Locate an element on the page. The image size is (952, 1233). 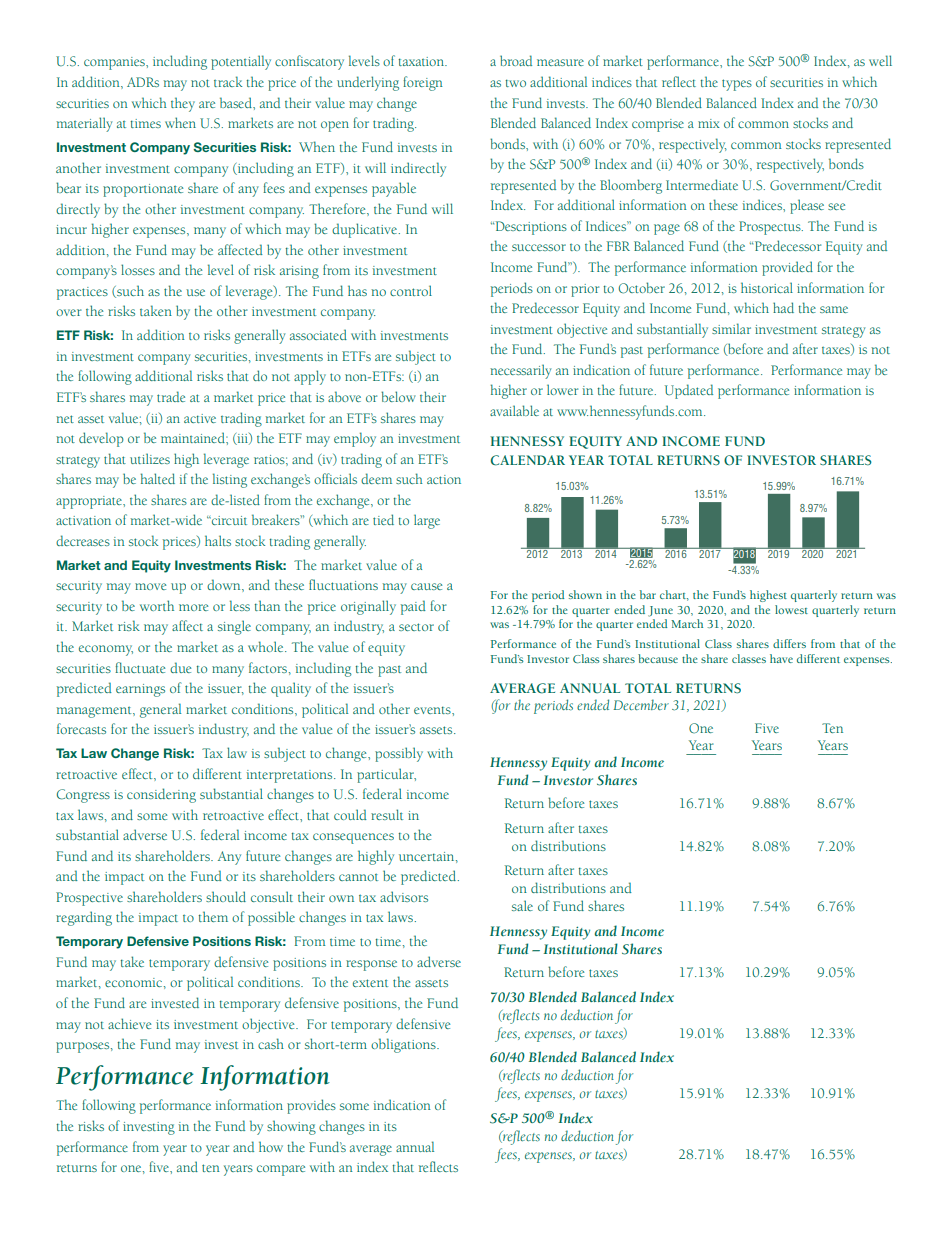
sector is located at coordinates (416, 627).
